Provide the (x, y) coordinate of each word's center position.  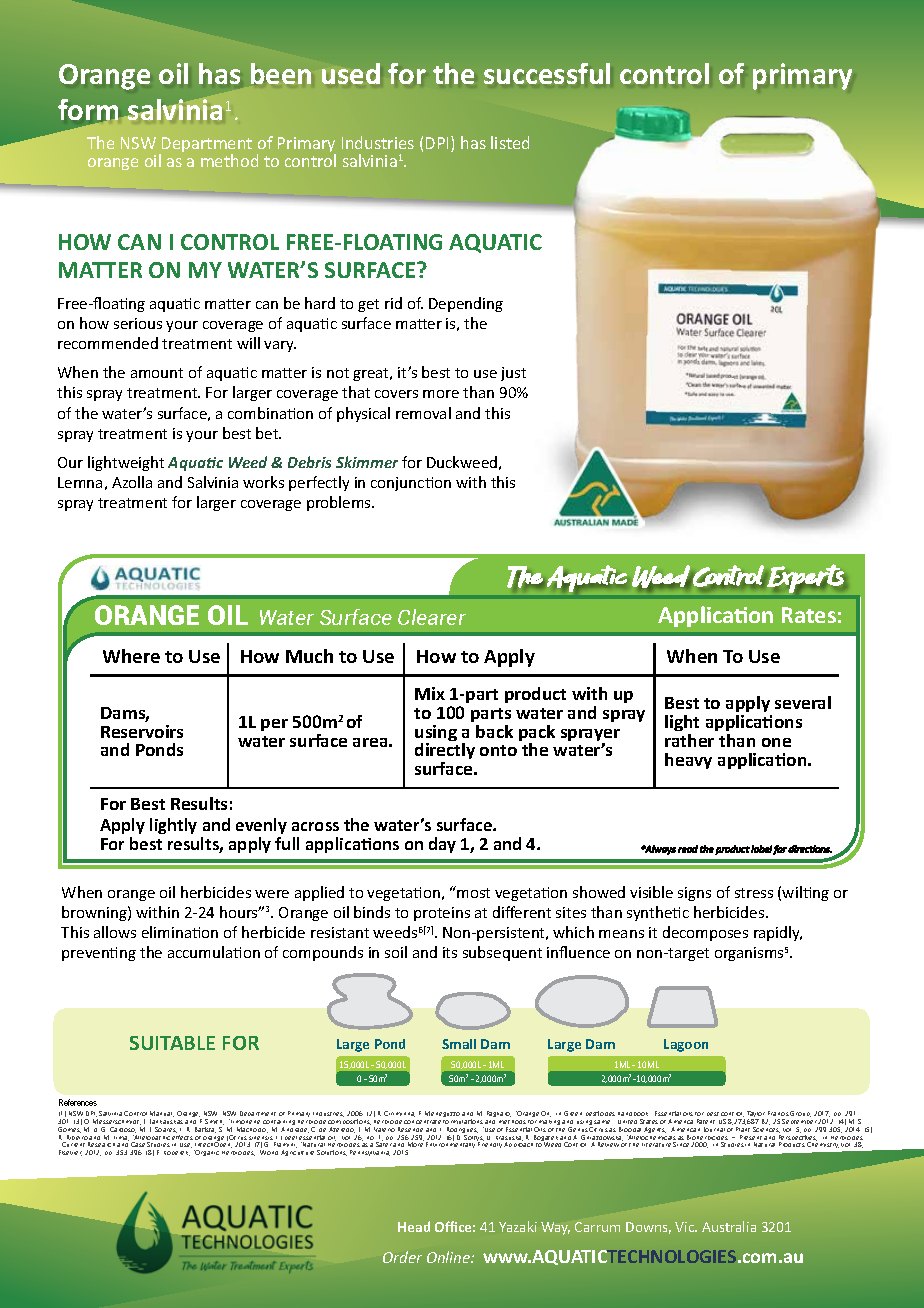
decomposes (705, 933)
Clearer (432, 617)
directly (445, 753)
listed (510, 142)
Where (131, 656)
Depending (466, 304)
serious (138, 323)
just (513, 374)
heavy (688, 761)
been (281, 73)
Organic (206, 1153)
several (803, 702)
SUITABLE (172, 1043)
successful (547, 73)
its (450, 952)
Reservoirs (142, 731)
